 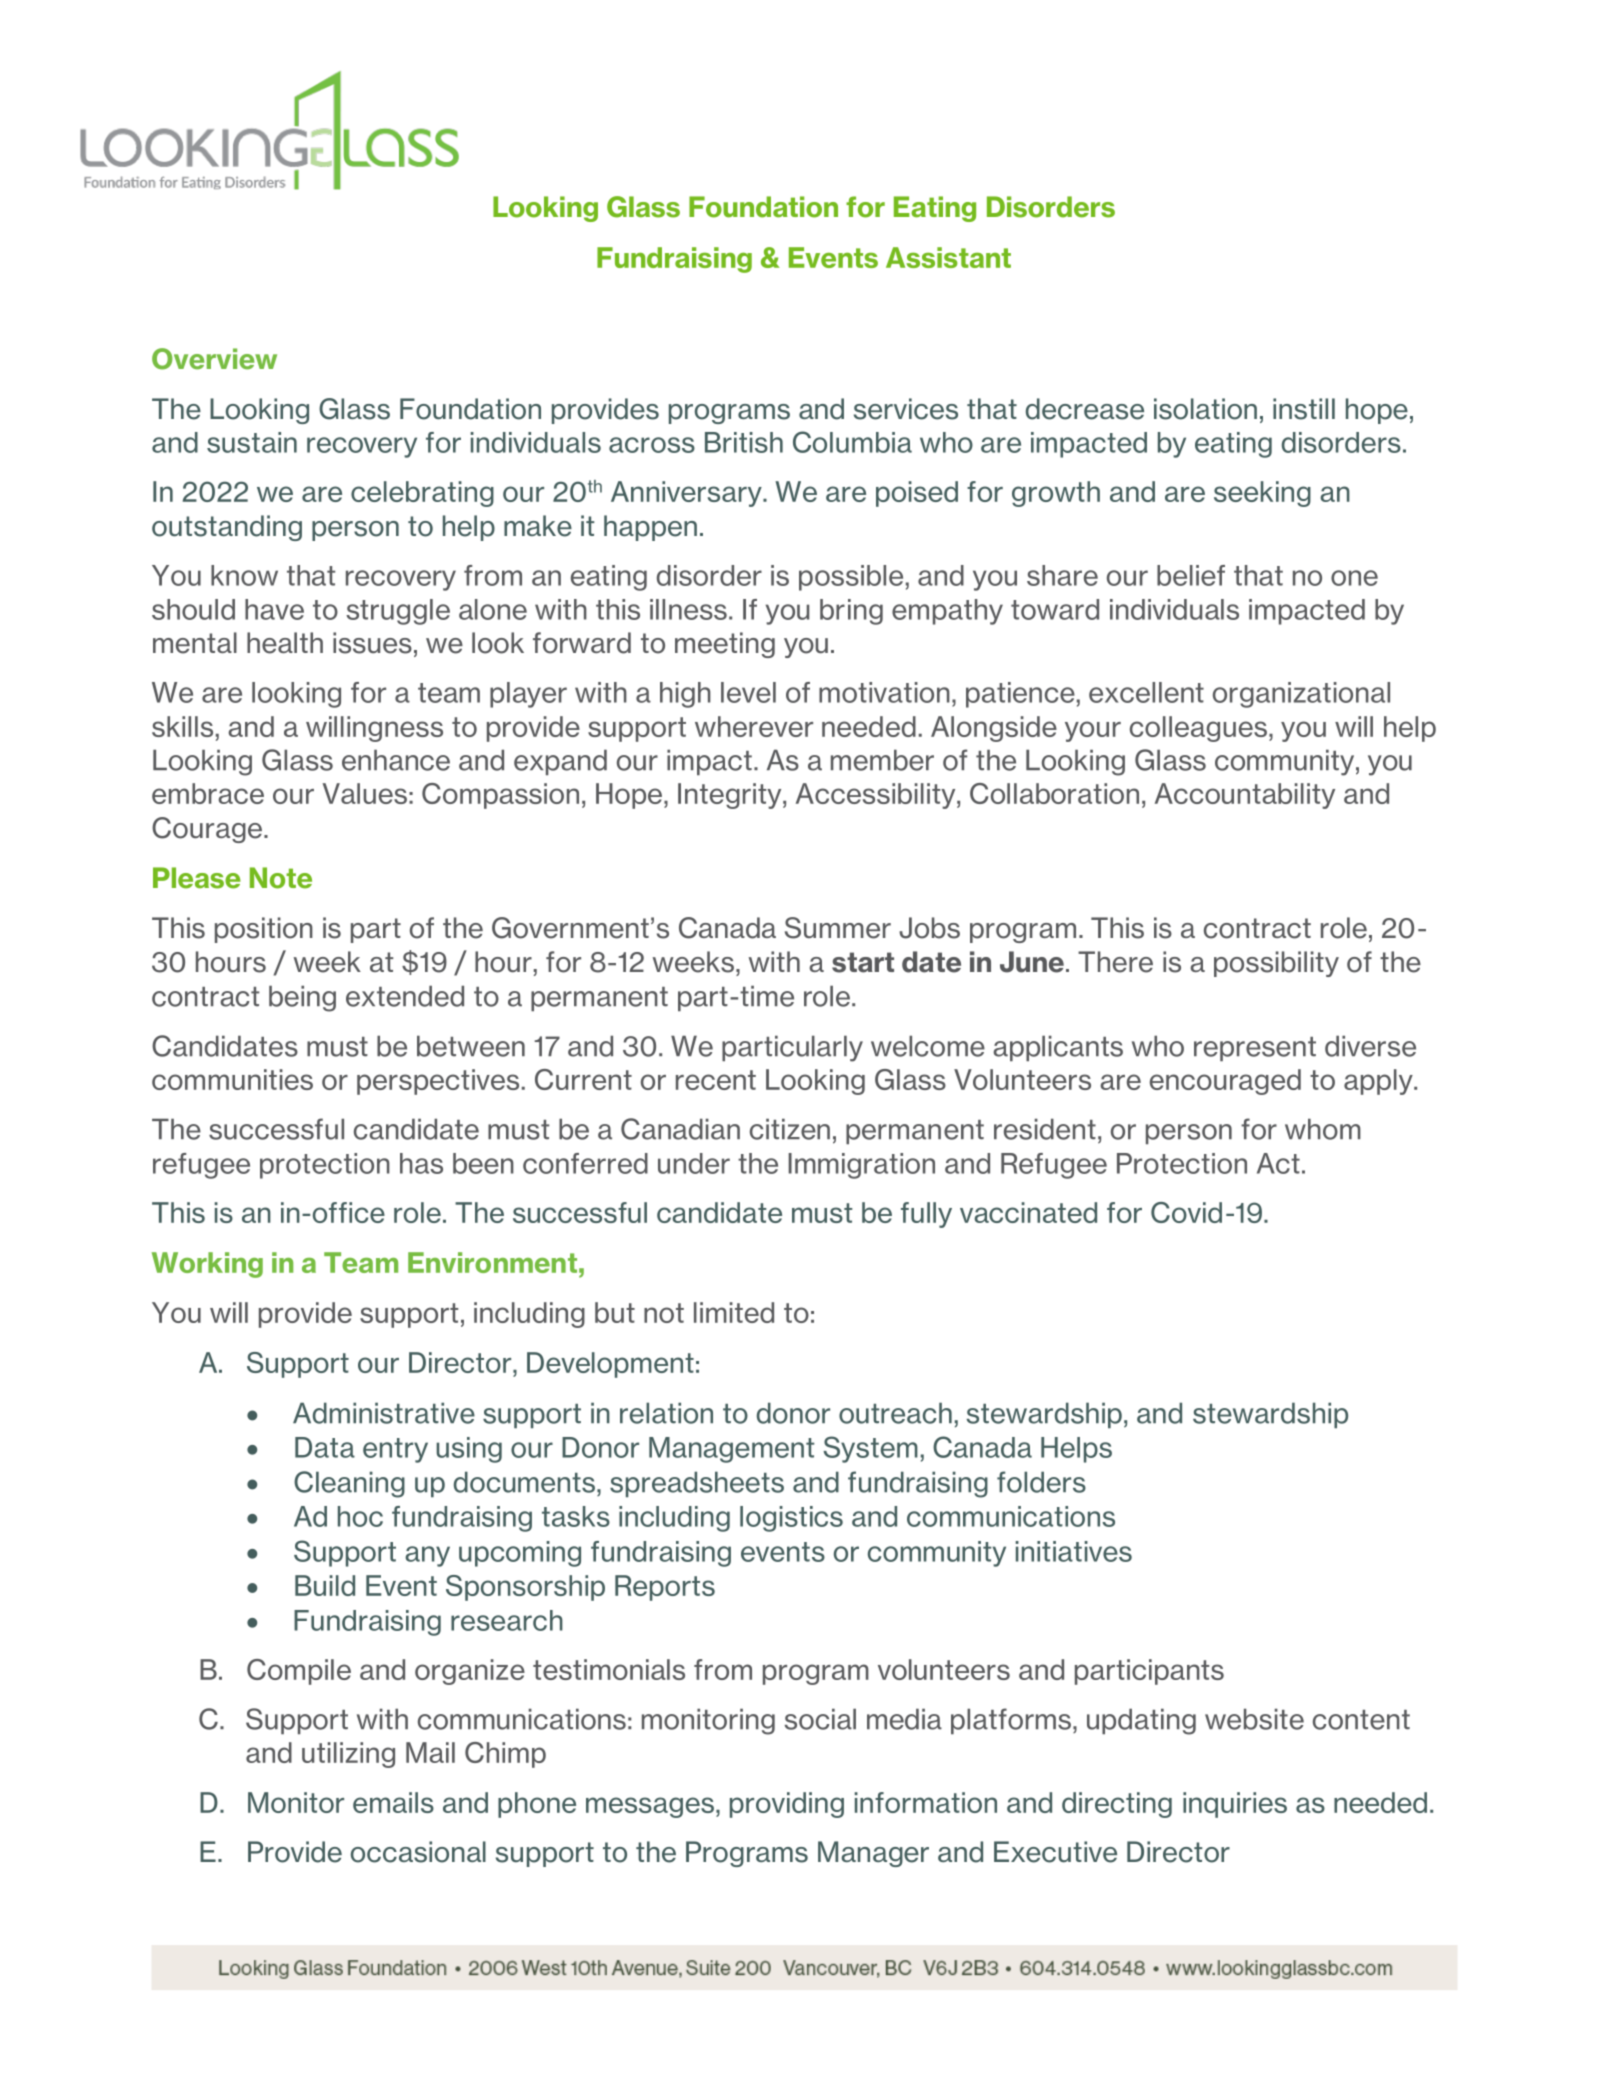 What do you see at coordinates (734, 1312) in the image?
I see `limited` at bounding box center [734, 1312].
